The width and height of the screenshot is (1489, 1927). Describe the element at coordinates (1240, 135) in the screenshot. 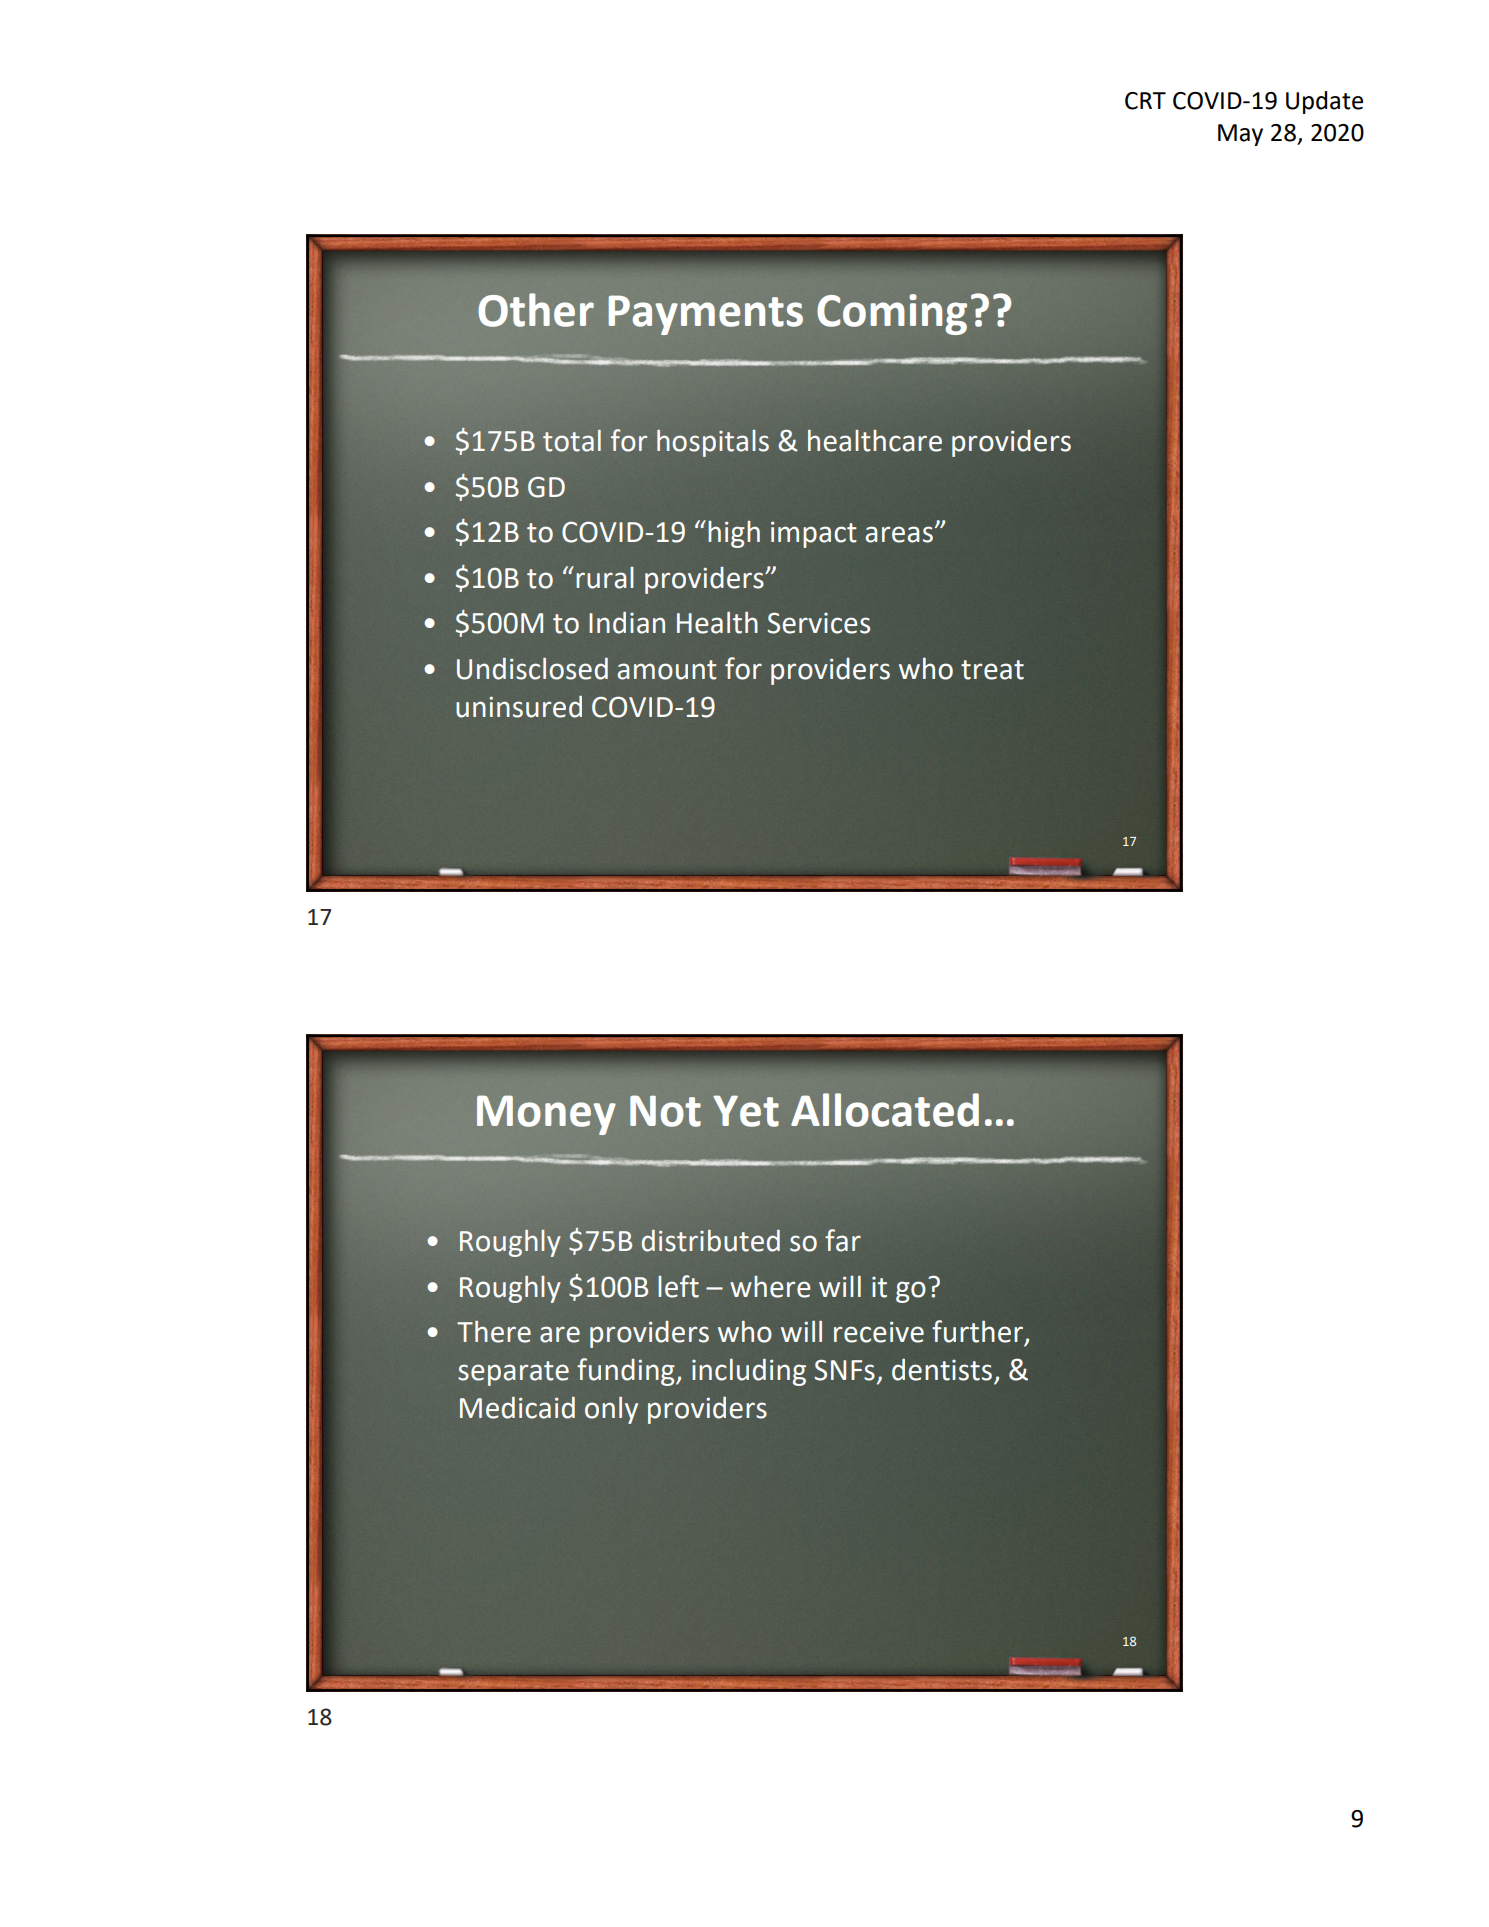

I see `May` at that location.
